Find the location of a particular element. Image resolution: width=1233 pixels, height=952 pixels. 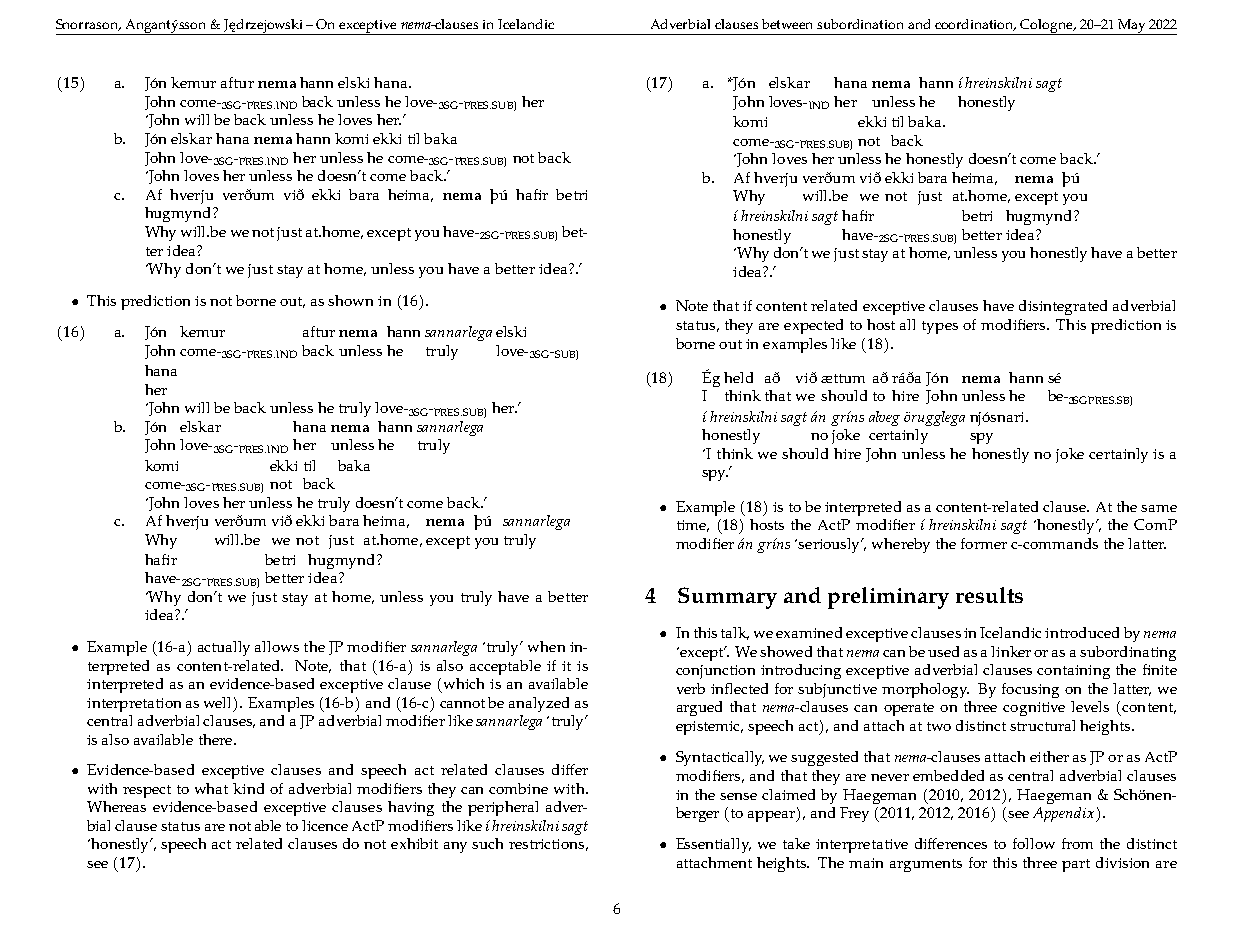

Essentially is located at coordinates (713, 845).
